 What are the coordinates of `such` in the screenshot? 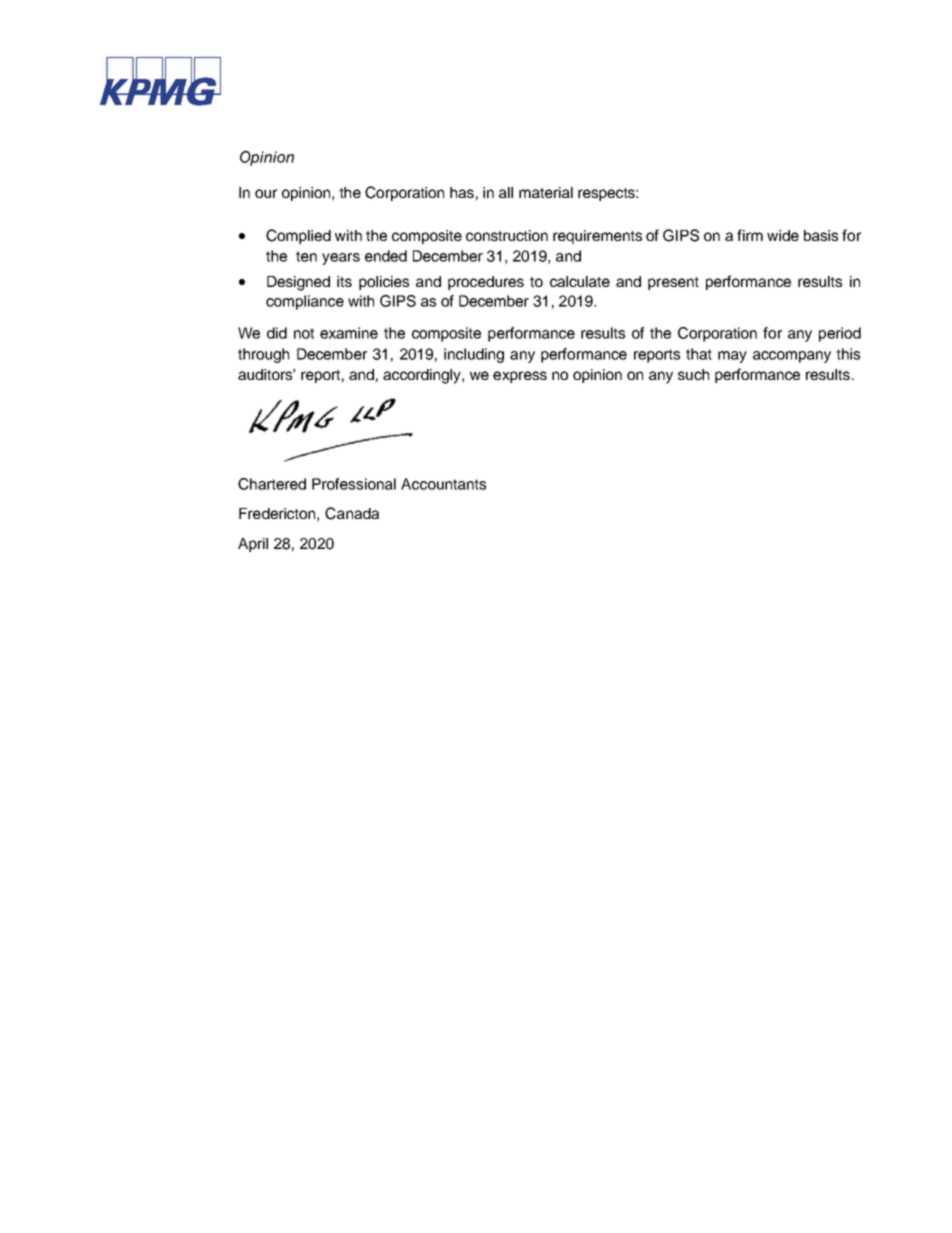 It's located at (693, 374).
